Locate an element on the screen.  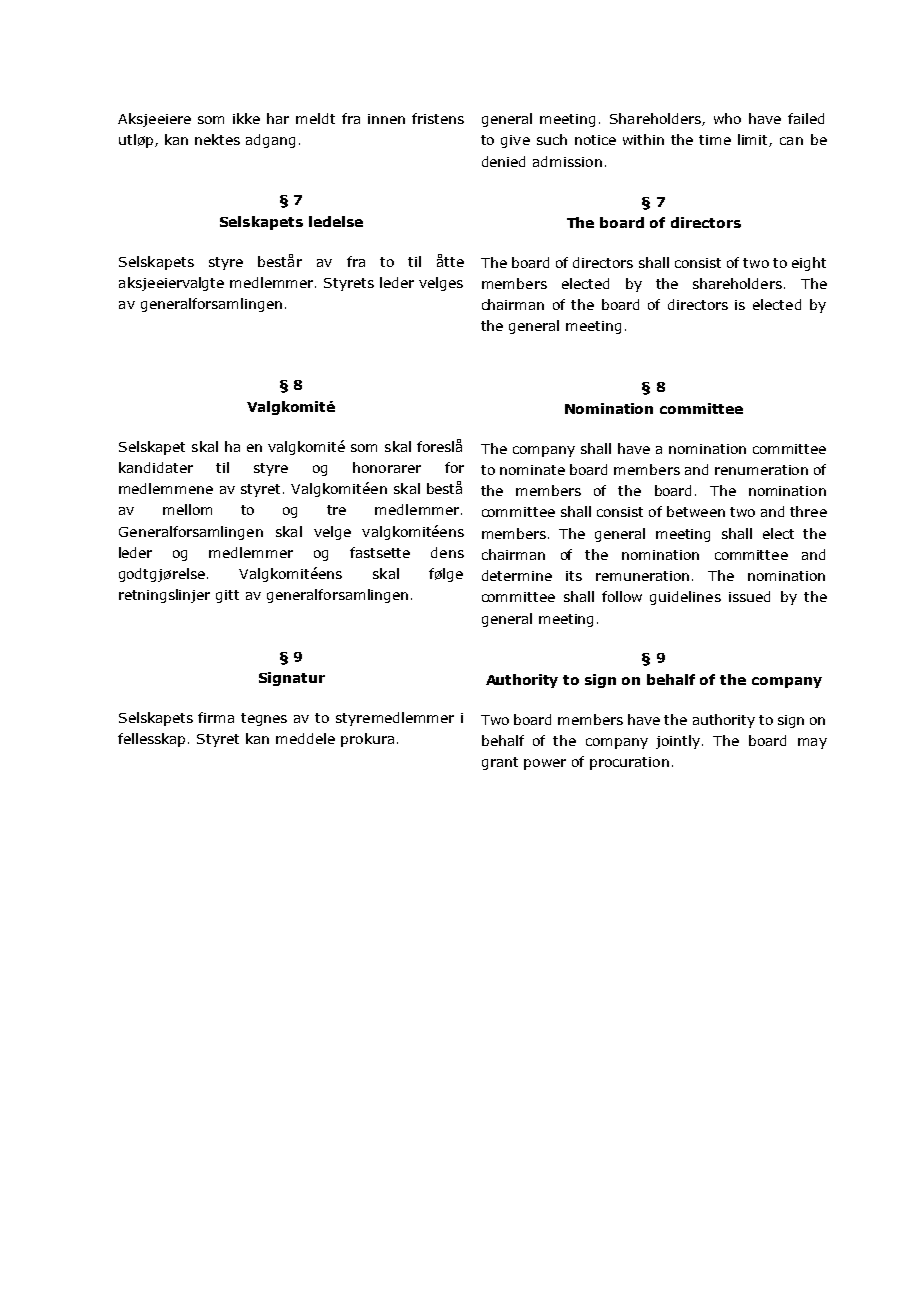
tre is located at coordinates (336, 510).
